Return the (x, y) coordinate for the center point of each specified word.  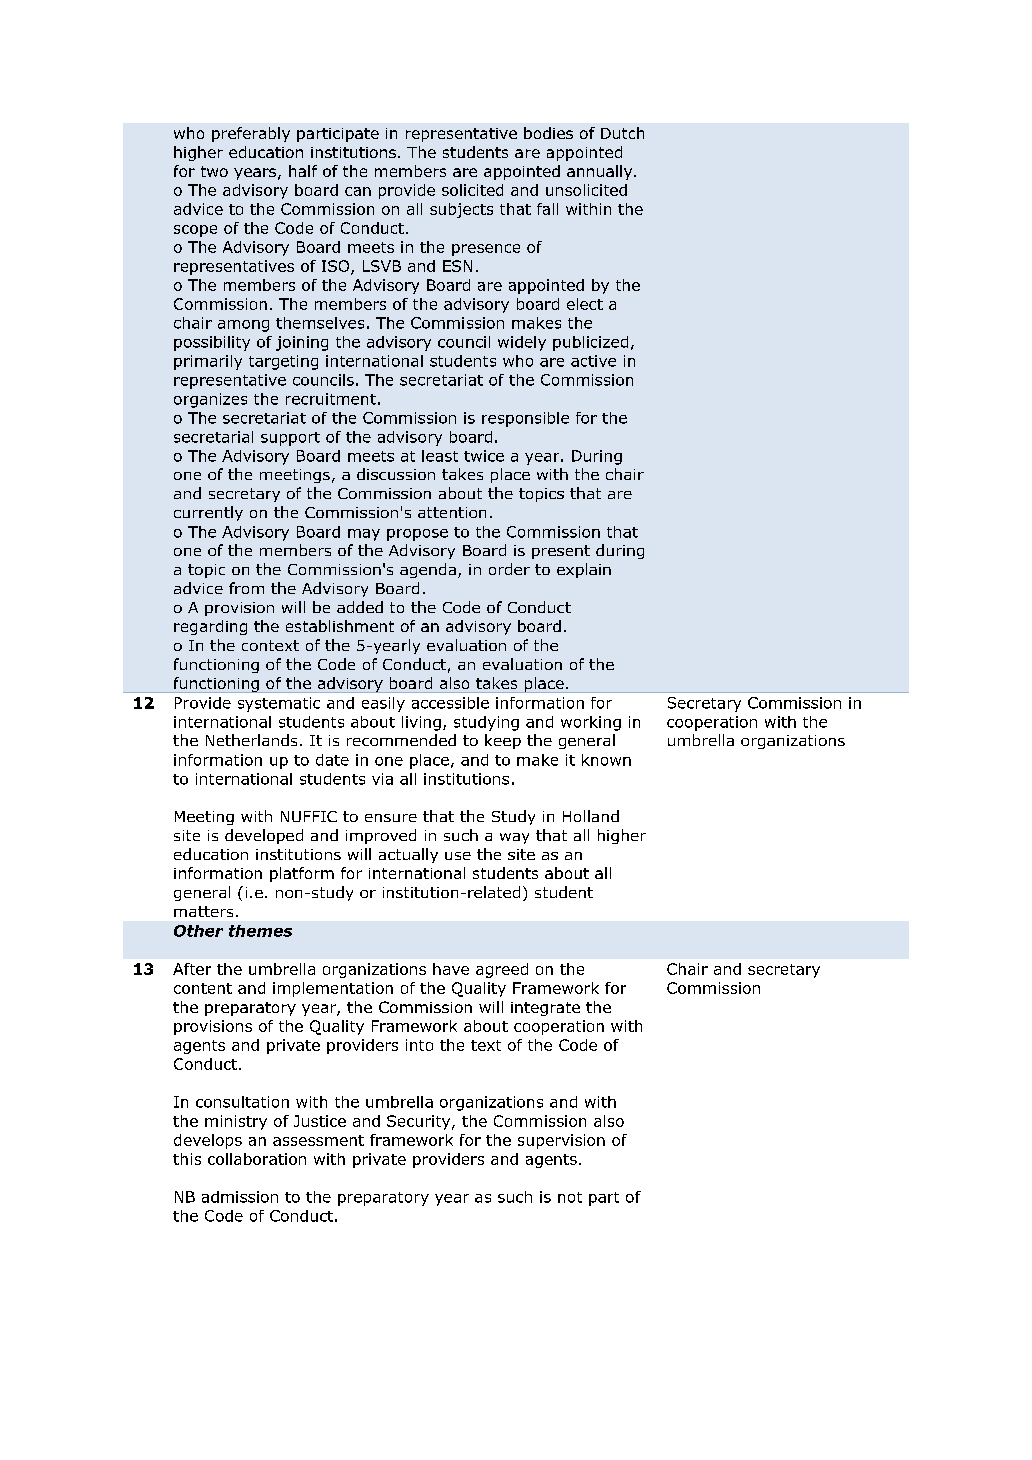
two (214, 171)
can (358, 191)
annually (601, 172)
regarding (210, 627)
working (591, 723)
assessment (318, 1140)
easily (383, 704)
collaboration (257, 1159)
